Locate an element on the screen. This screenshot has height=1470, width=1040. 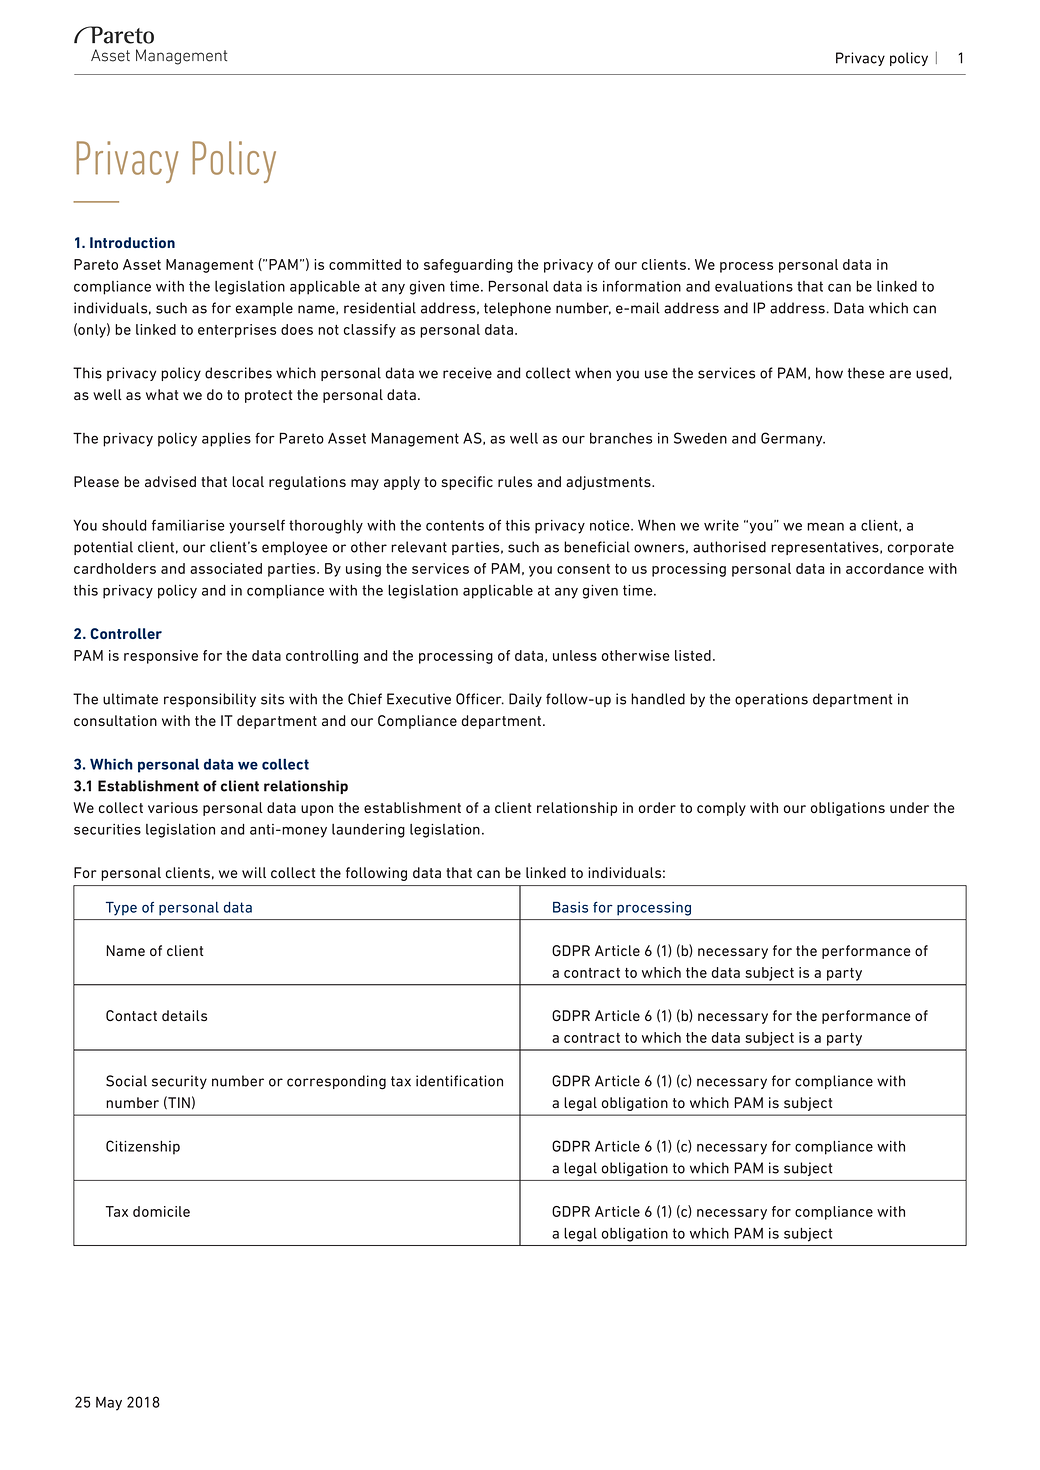
comply is located at coordinates (721, 809).
